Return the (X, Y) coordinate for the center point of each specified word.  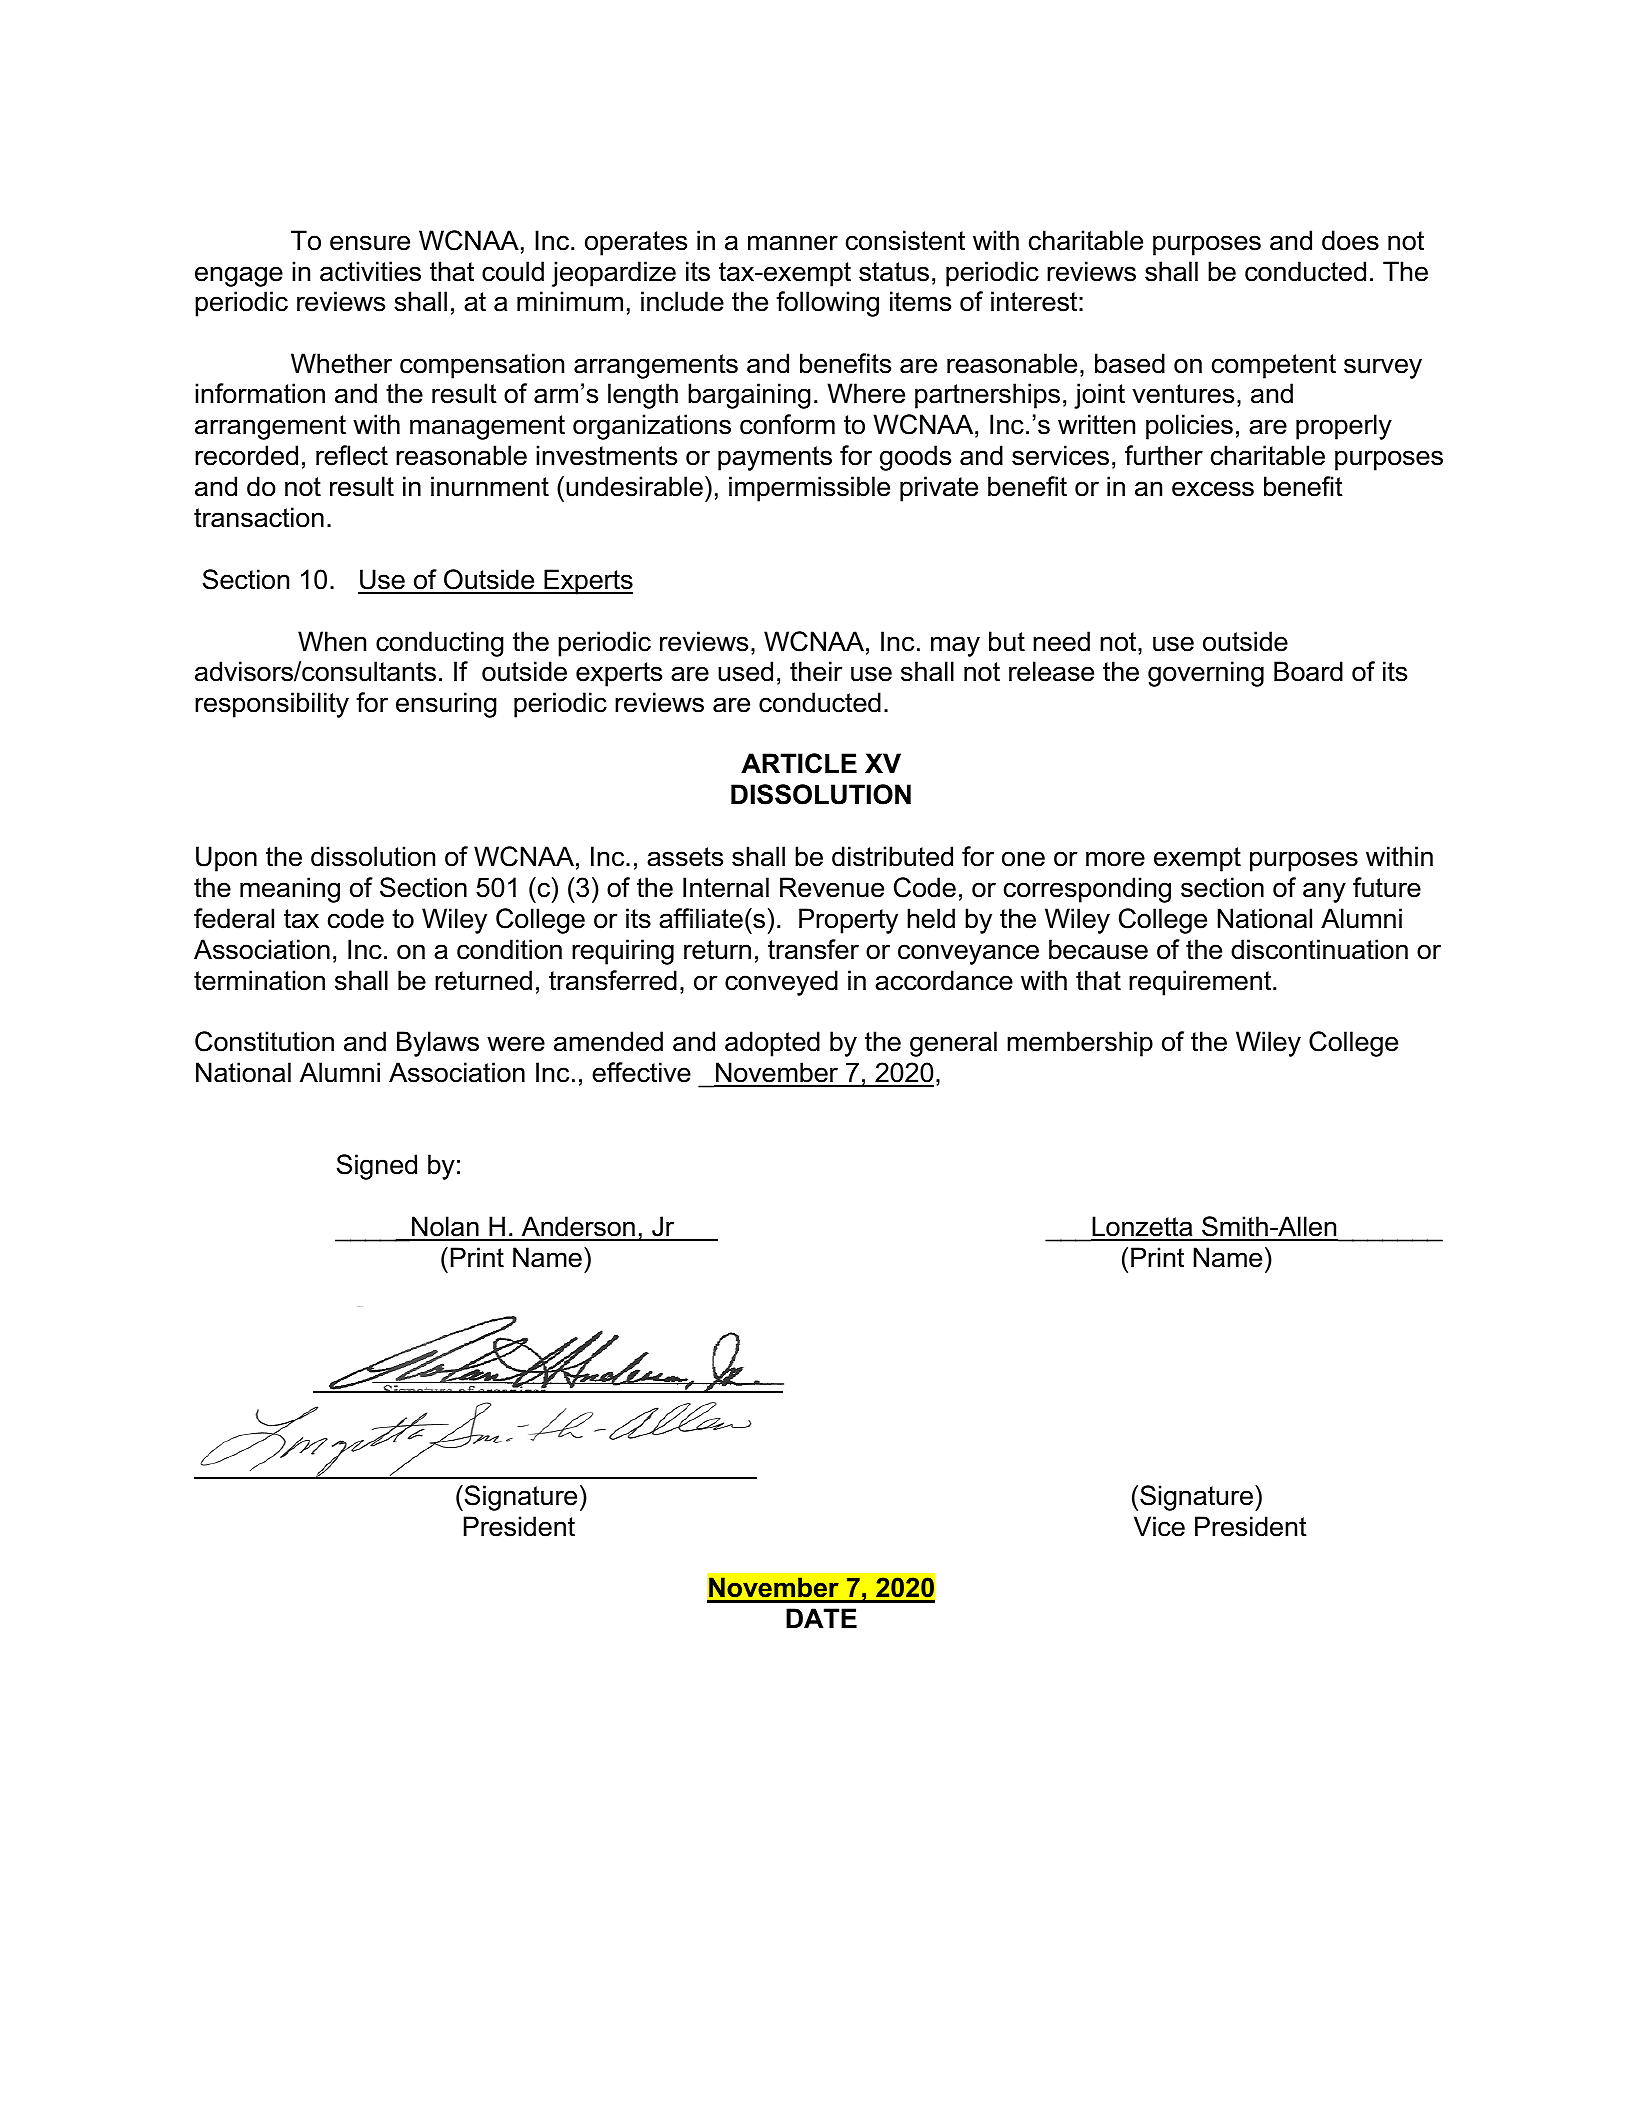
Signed (377, 1167)
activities (370, 271)
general (953, 1044)
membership (1080, 1044)
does (1350, 240)
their (816, 671)
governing (1206, 674)
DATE (821, 1618)
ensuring (446, 705)
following (827, 304)
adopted (772, 1044)
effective (641, 1072)
